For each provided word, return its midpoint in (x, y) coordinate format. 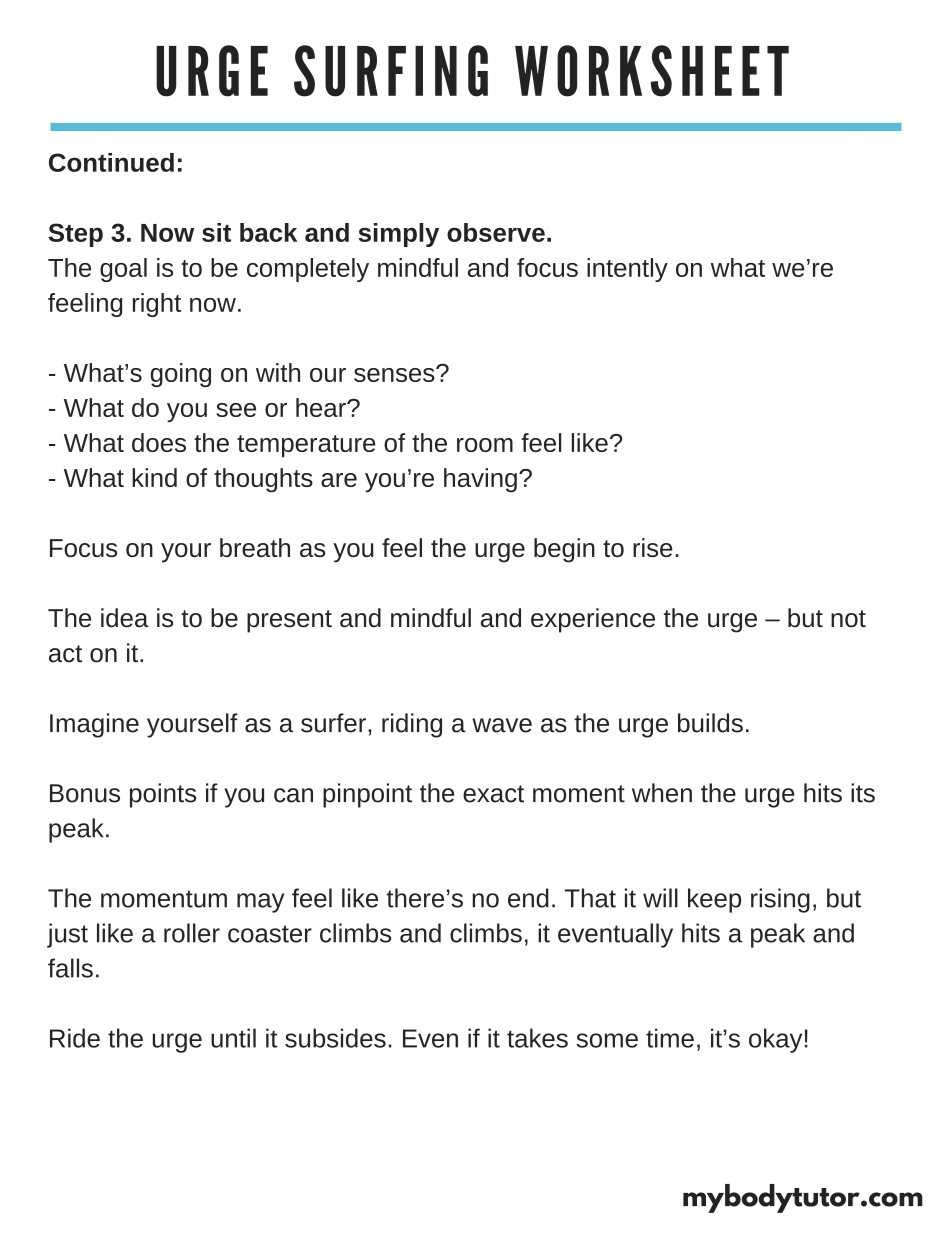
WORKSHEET (652, 71)
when (662, 793)
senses (395, 374)
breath (255, 547)
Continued (111, 162)
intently (627, 270)
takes (537, 1038)
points (163, 795)
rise (653, 547)
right (157, 305)
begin (564, 550)
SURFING (391, 71)
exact (493, 794)
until (233, 1038)
